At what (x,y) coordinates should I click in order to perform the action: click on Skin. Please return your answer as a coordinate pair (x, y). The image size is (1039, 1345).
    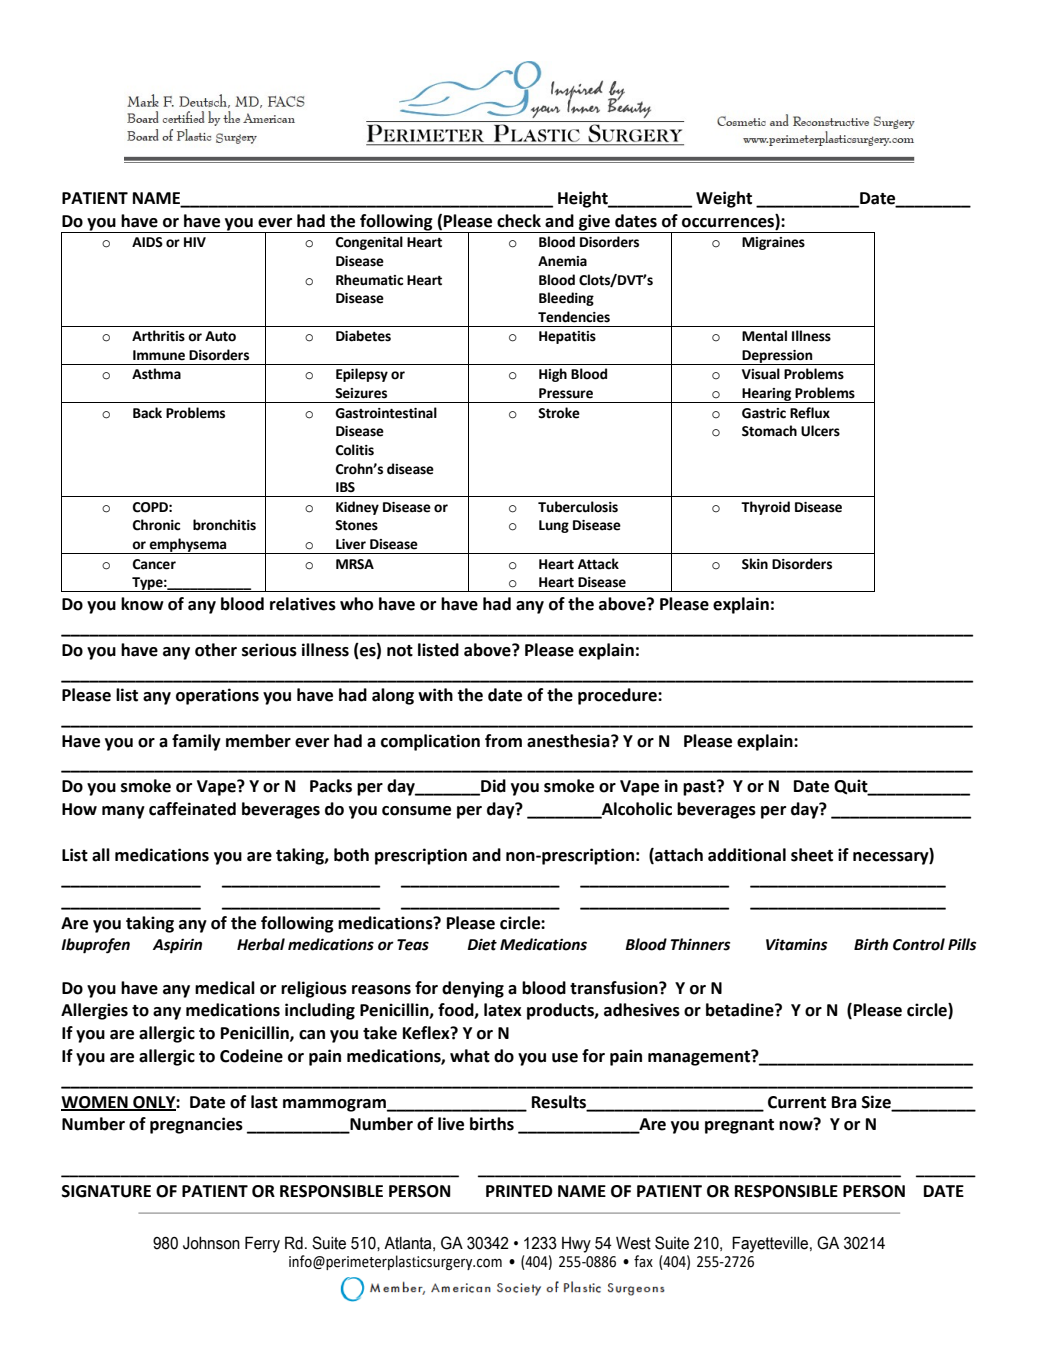
    Looking at the image, I should click on (755, 564).
